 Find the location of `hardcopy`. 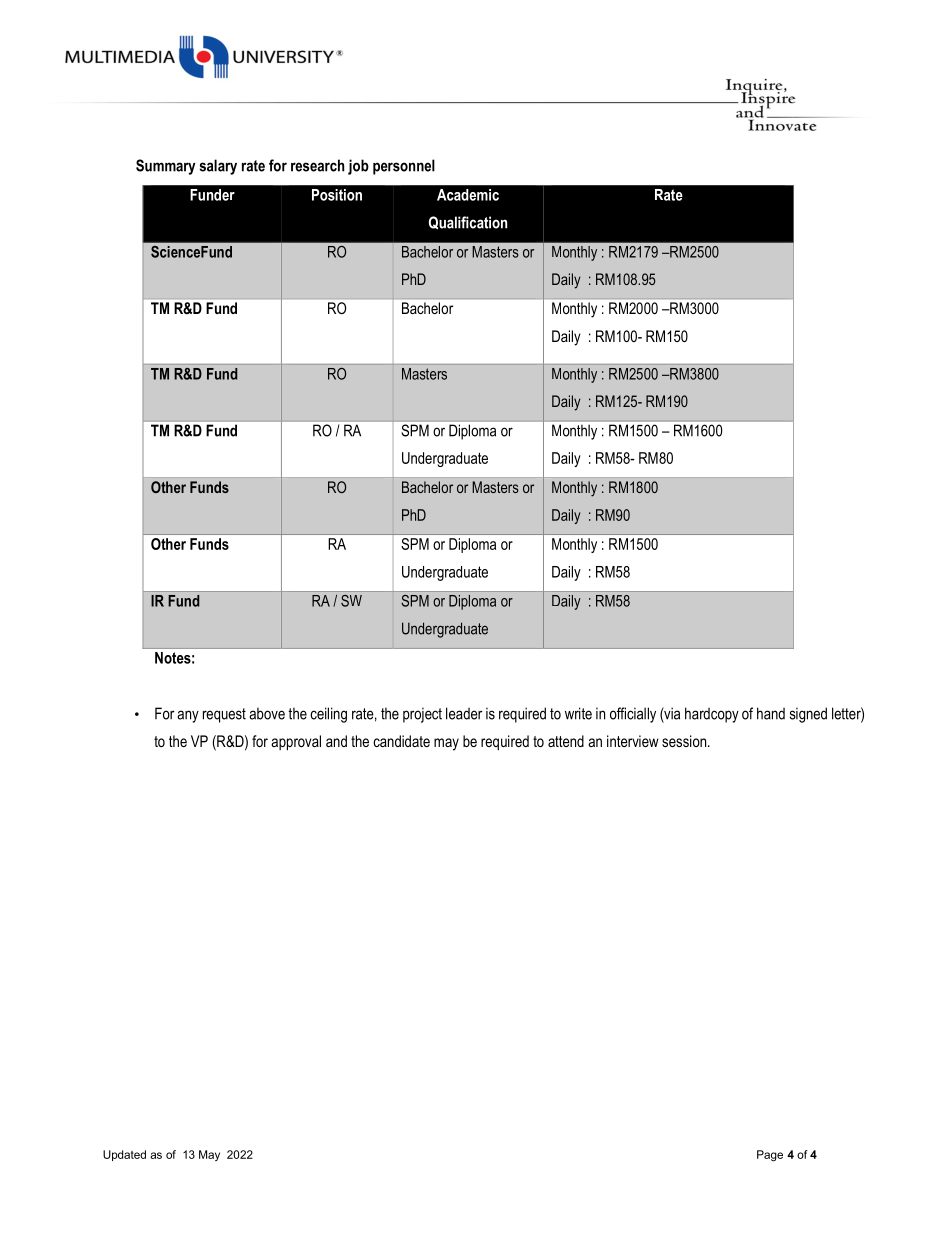

hardcopy is located at coordinates (712, 715).
